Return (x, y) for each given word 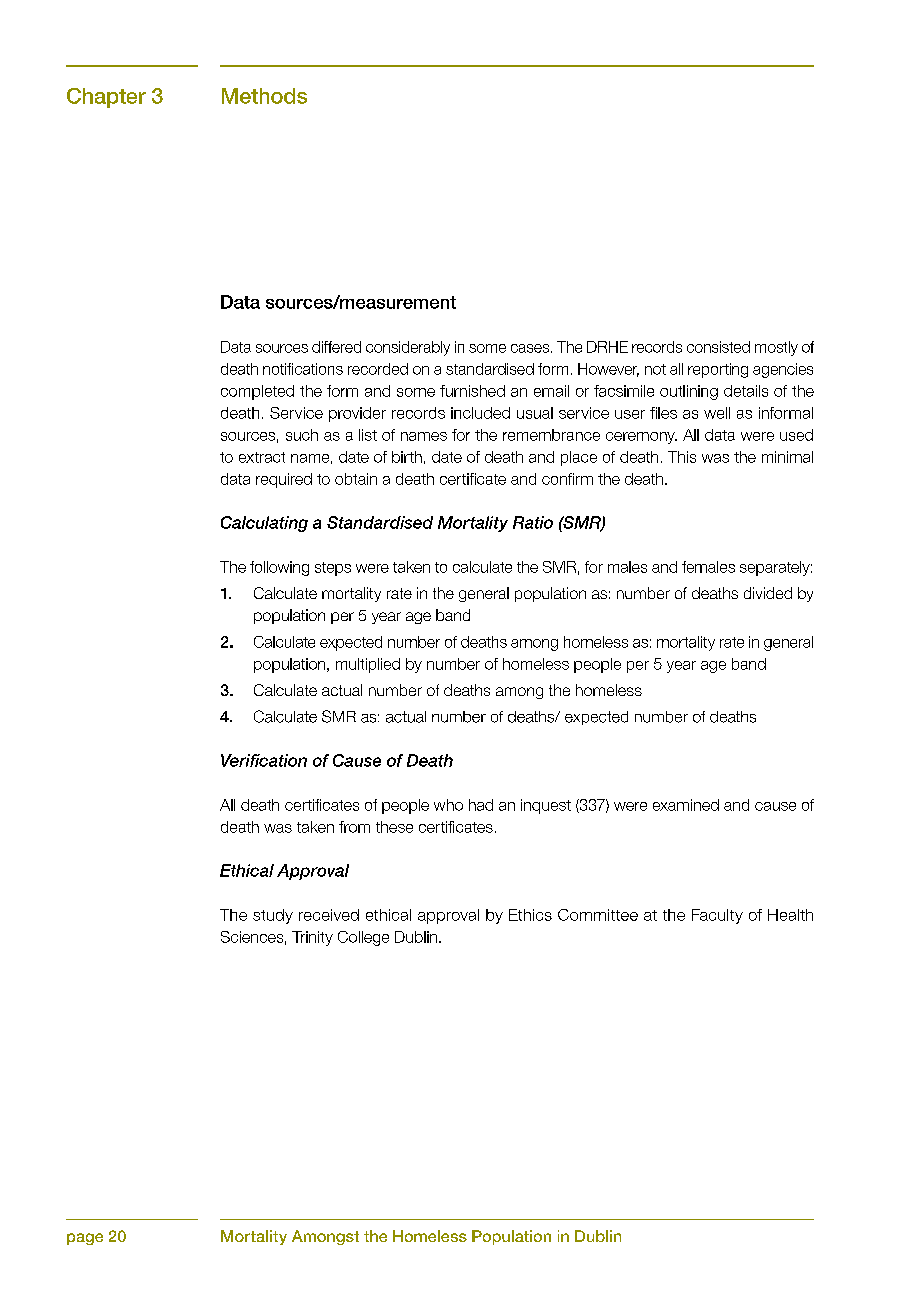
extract (262, 457)
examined (686, 805)
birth (407, 457)
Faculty (717, 916)
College (363, 938)
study (273, 916)
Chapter (106, 98)
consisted (718, 347)
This (682, 457)
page (85, 1239)
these (394, 827)
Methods (264, 96)
